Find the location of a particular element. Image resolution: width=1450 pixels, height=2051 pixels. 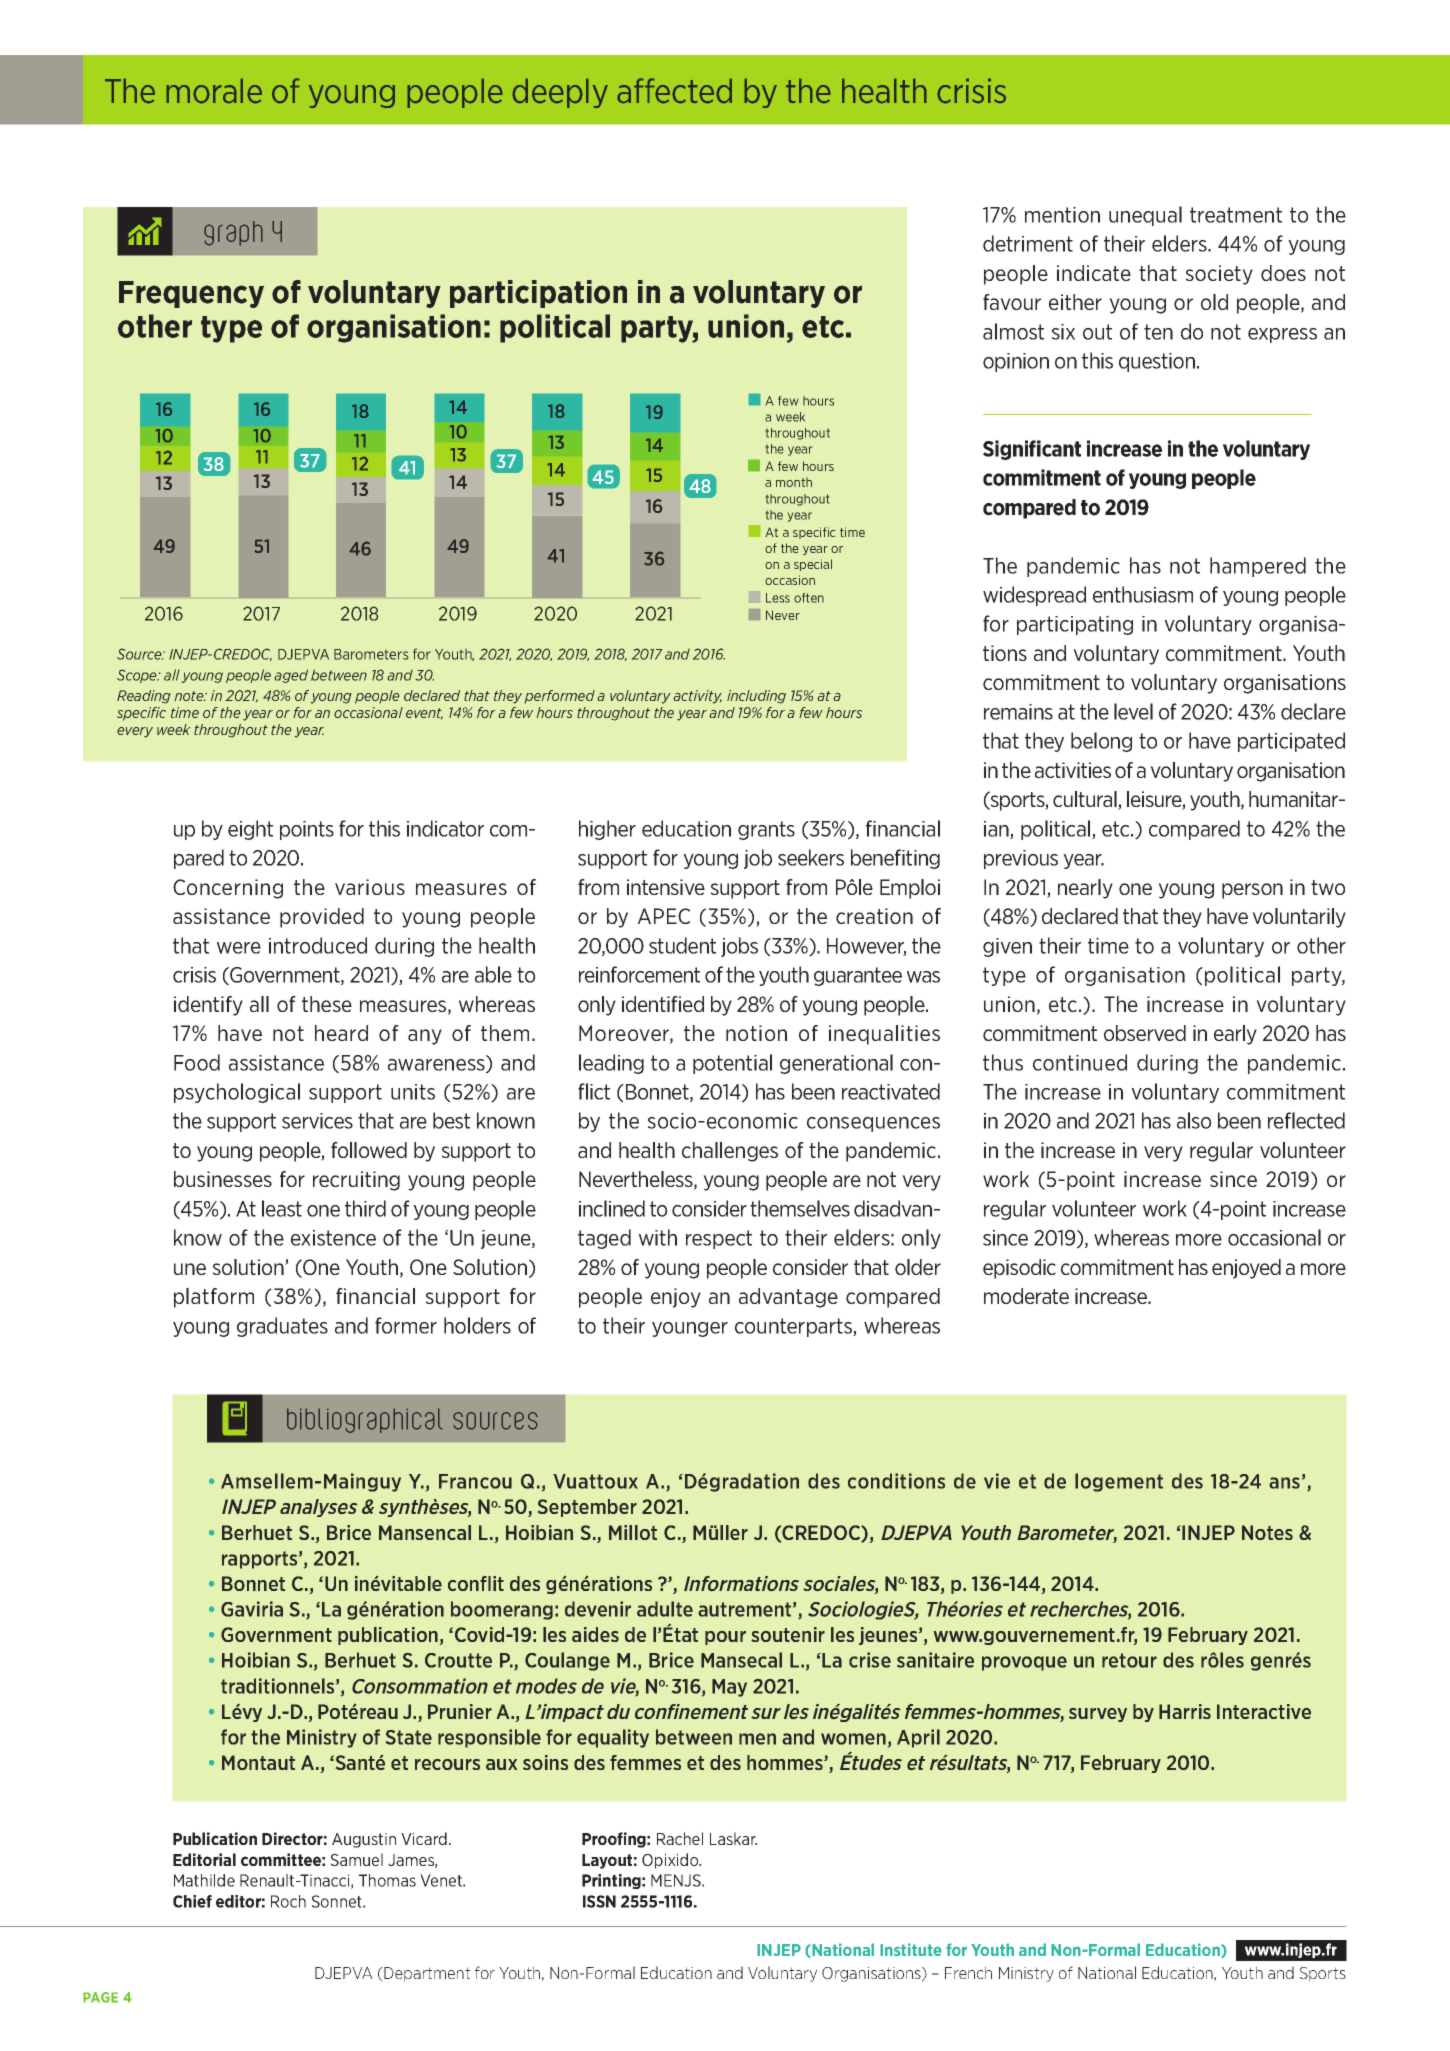

unequal is located at coordinates (1145, 216).
